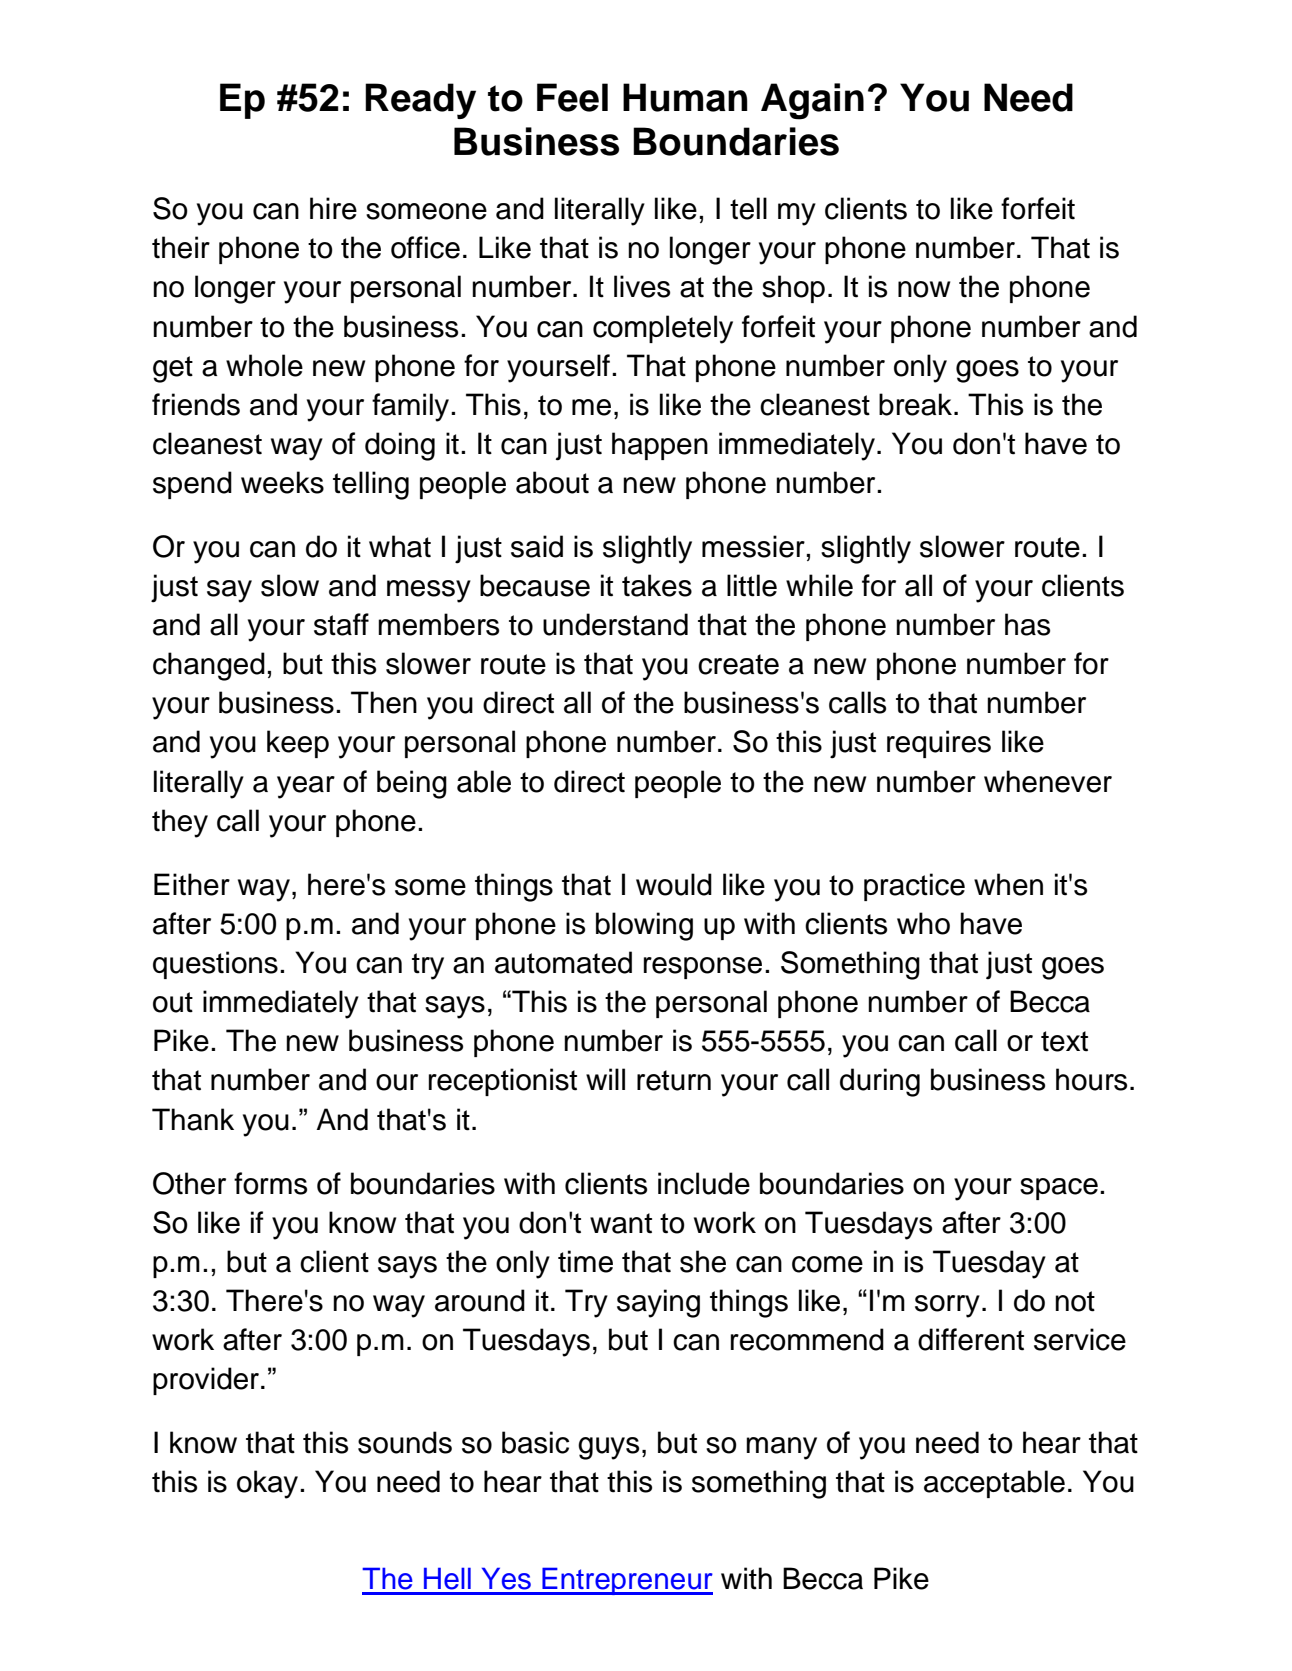 This screenshot has width=1292, height=1671. I want to click on okay, so click(267, 1484).
